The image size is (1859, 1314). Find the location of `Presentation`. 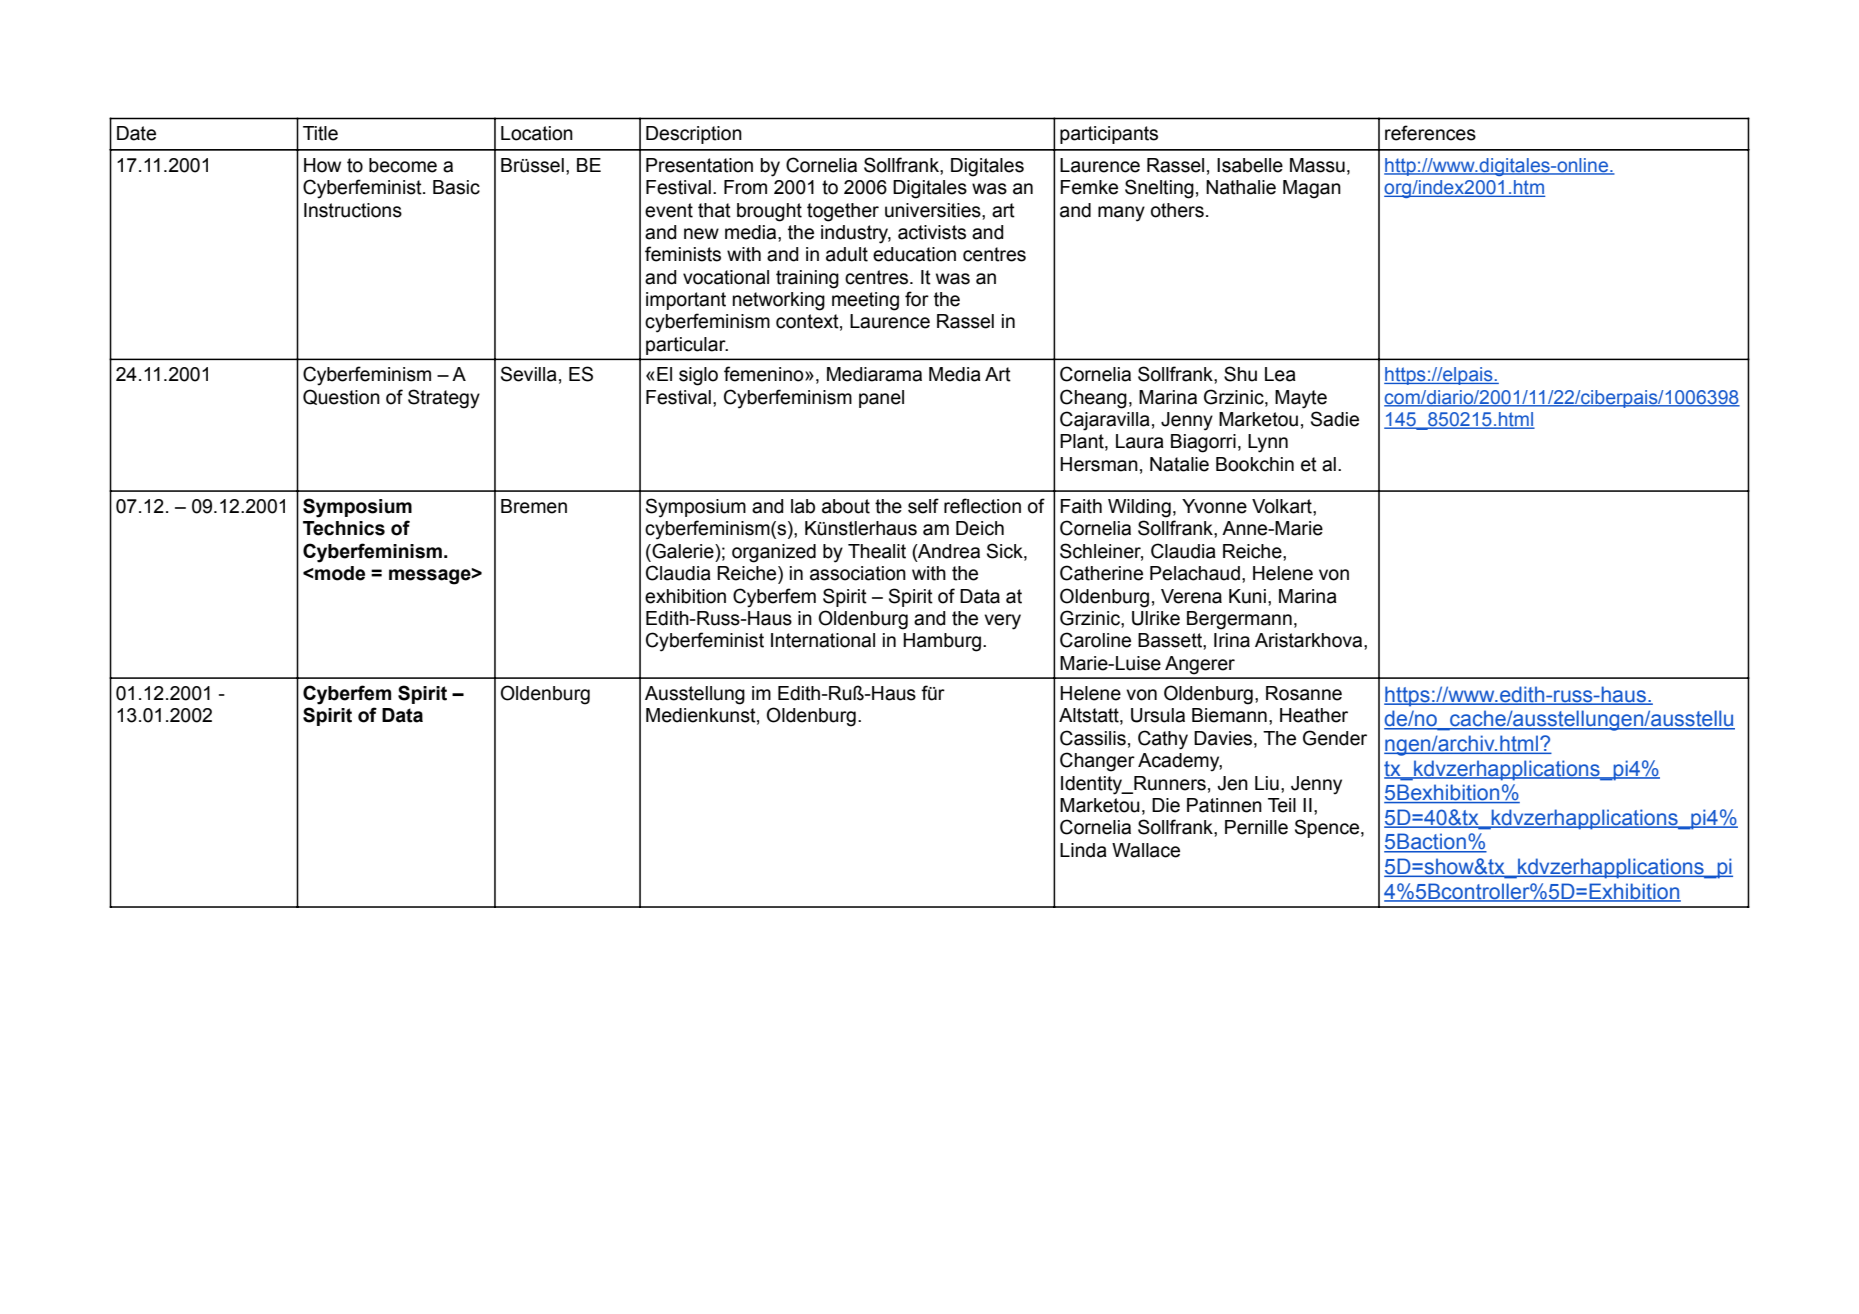

Presentation is located at coordinates (699, 165).
